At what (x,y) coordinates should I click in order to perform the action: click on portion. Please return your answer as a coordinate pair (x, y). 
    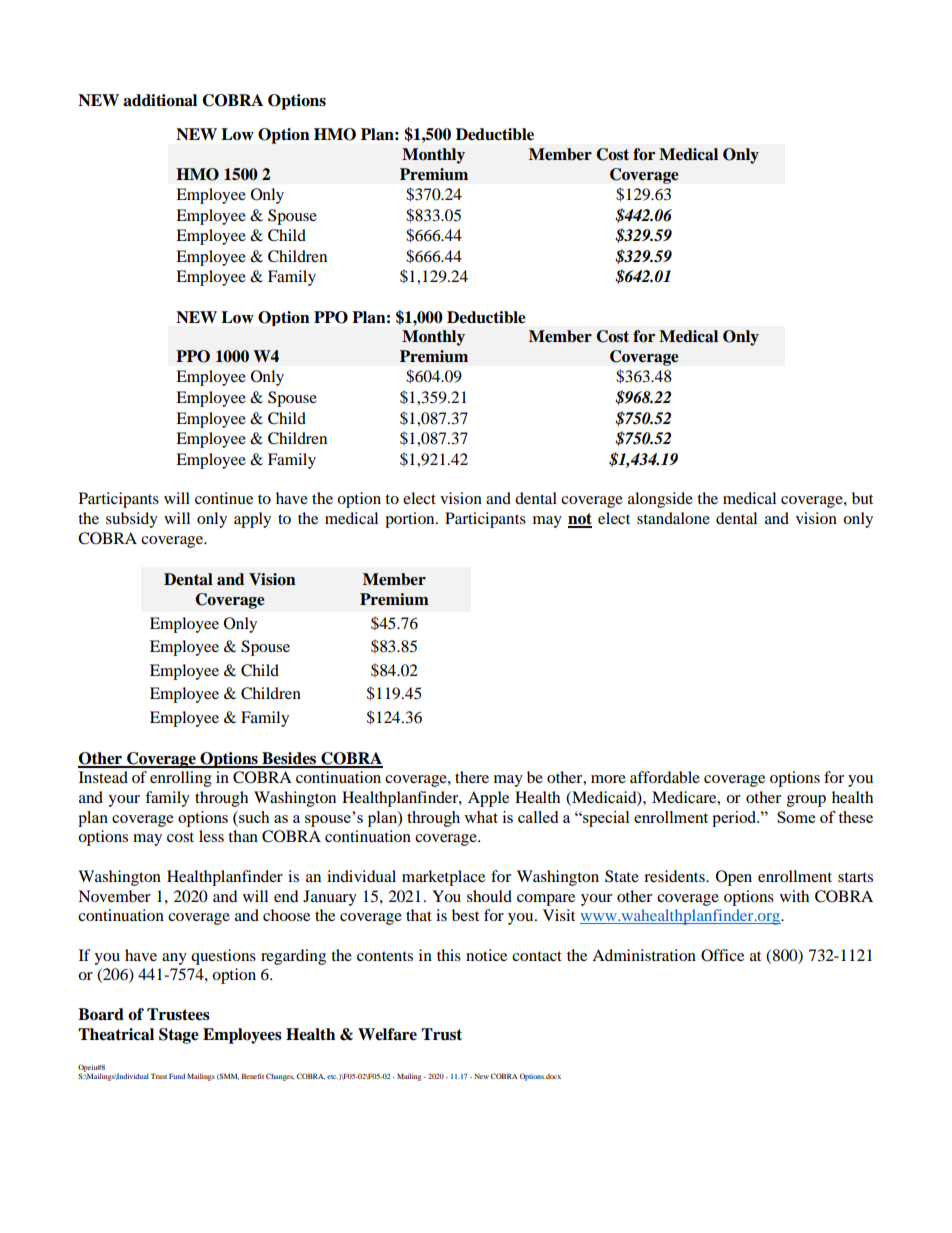
    Looking at the image, I should click on (411, 520).
